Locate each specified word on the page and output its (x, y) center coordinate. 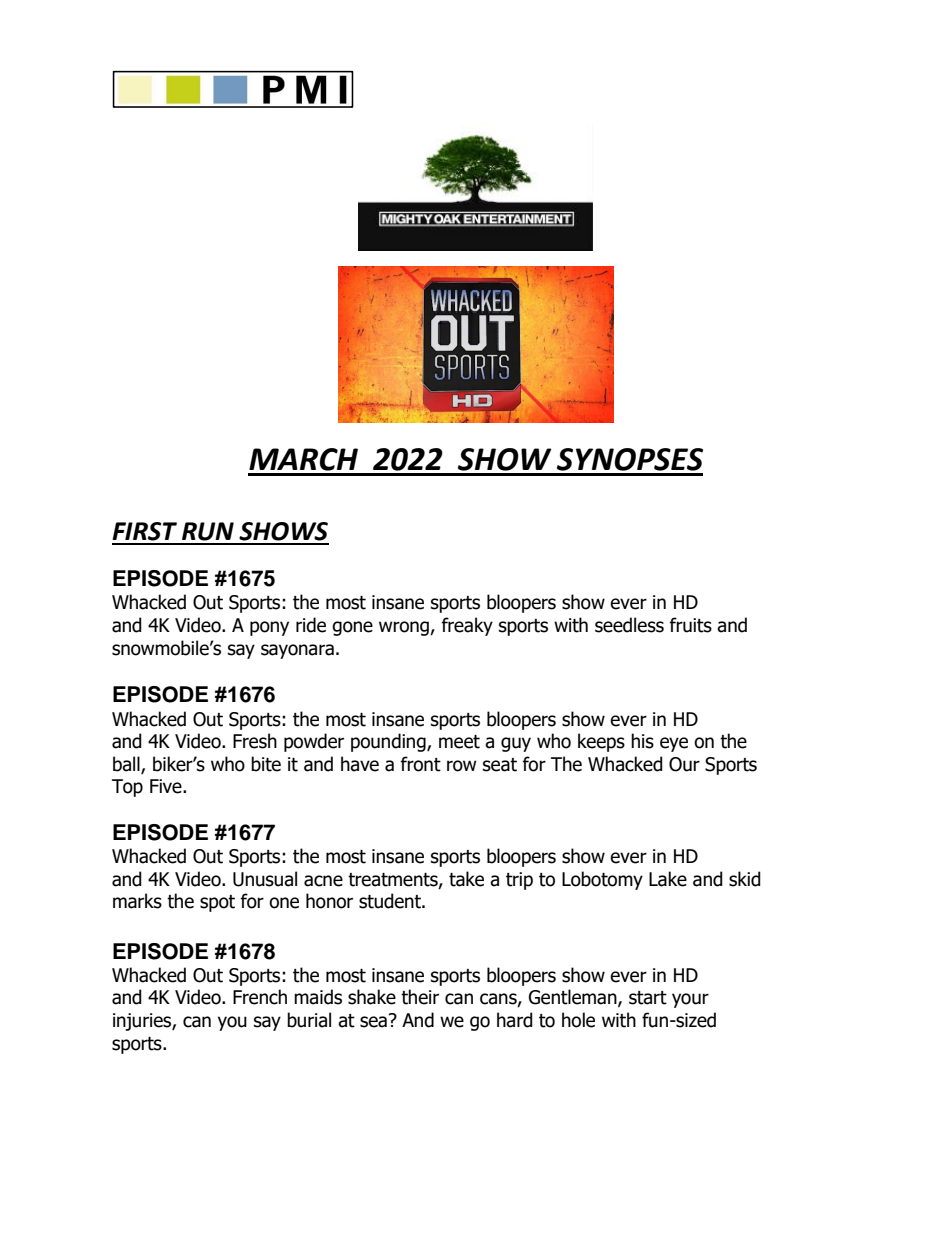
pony (269, 628)
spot (217, 903)
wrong (405, 628)
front (420, 764)
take (466, 879)
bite (266, 764)
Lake (668, 879)
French (260, 997)
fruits (690, 625)
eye (674, 744)
